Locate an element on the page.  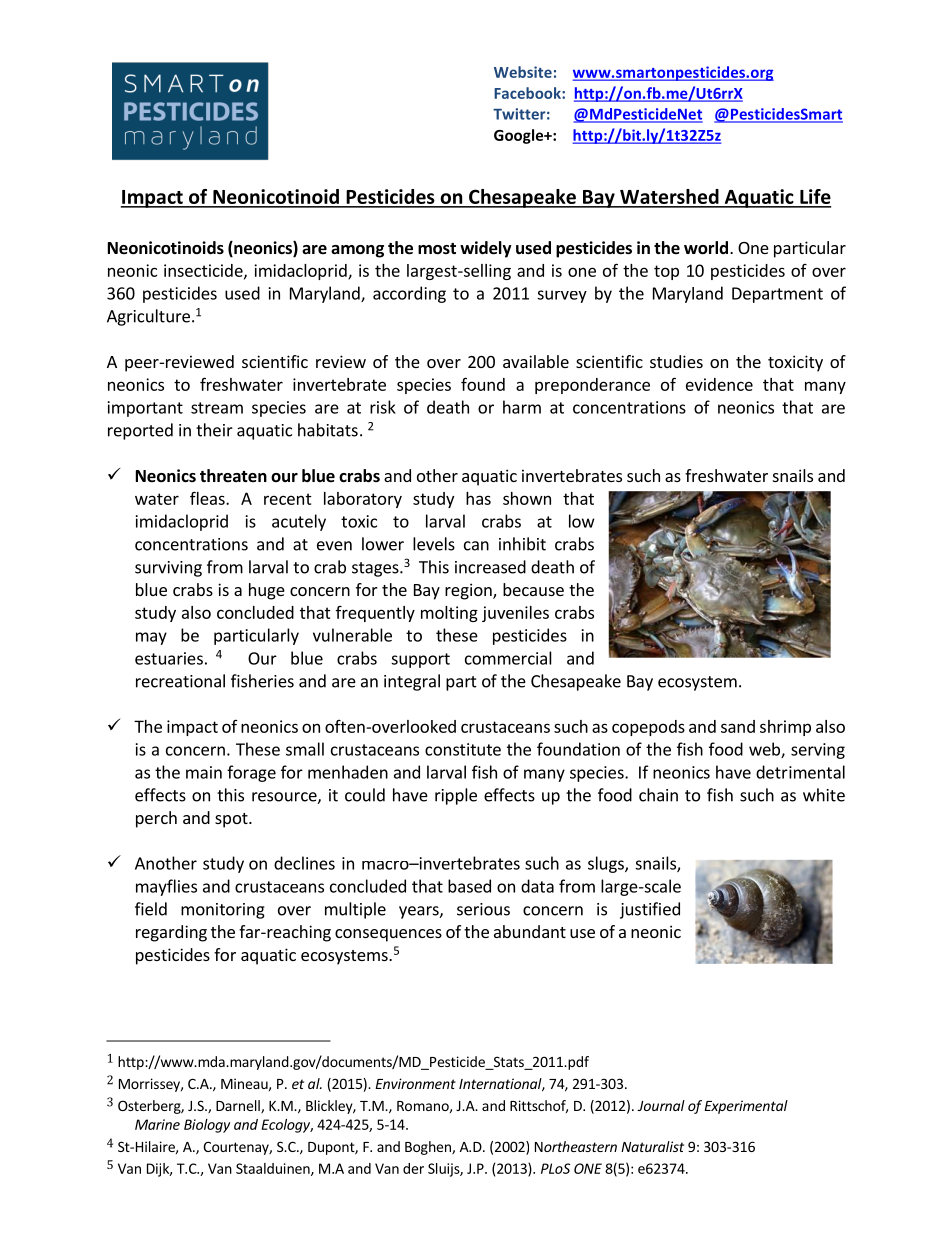
insecticide is located at coordinates (204, 271).
